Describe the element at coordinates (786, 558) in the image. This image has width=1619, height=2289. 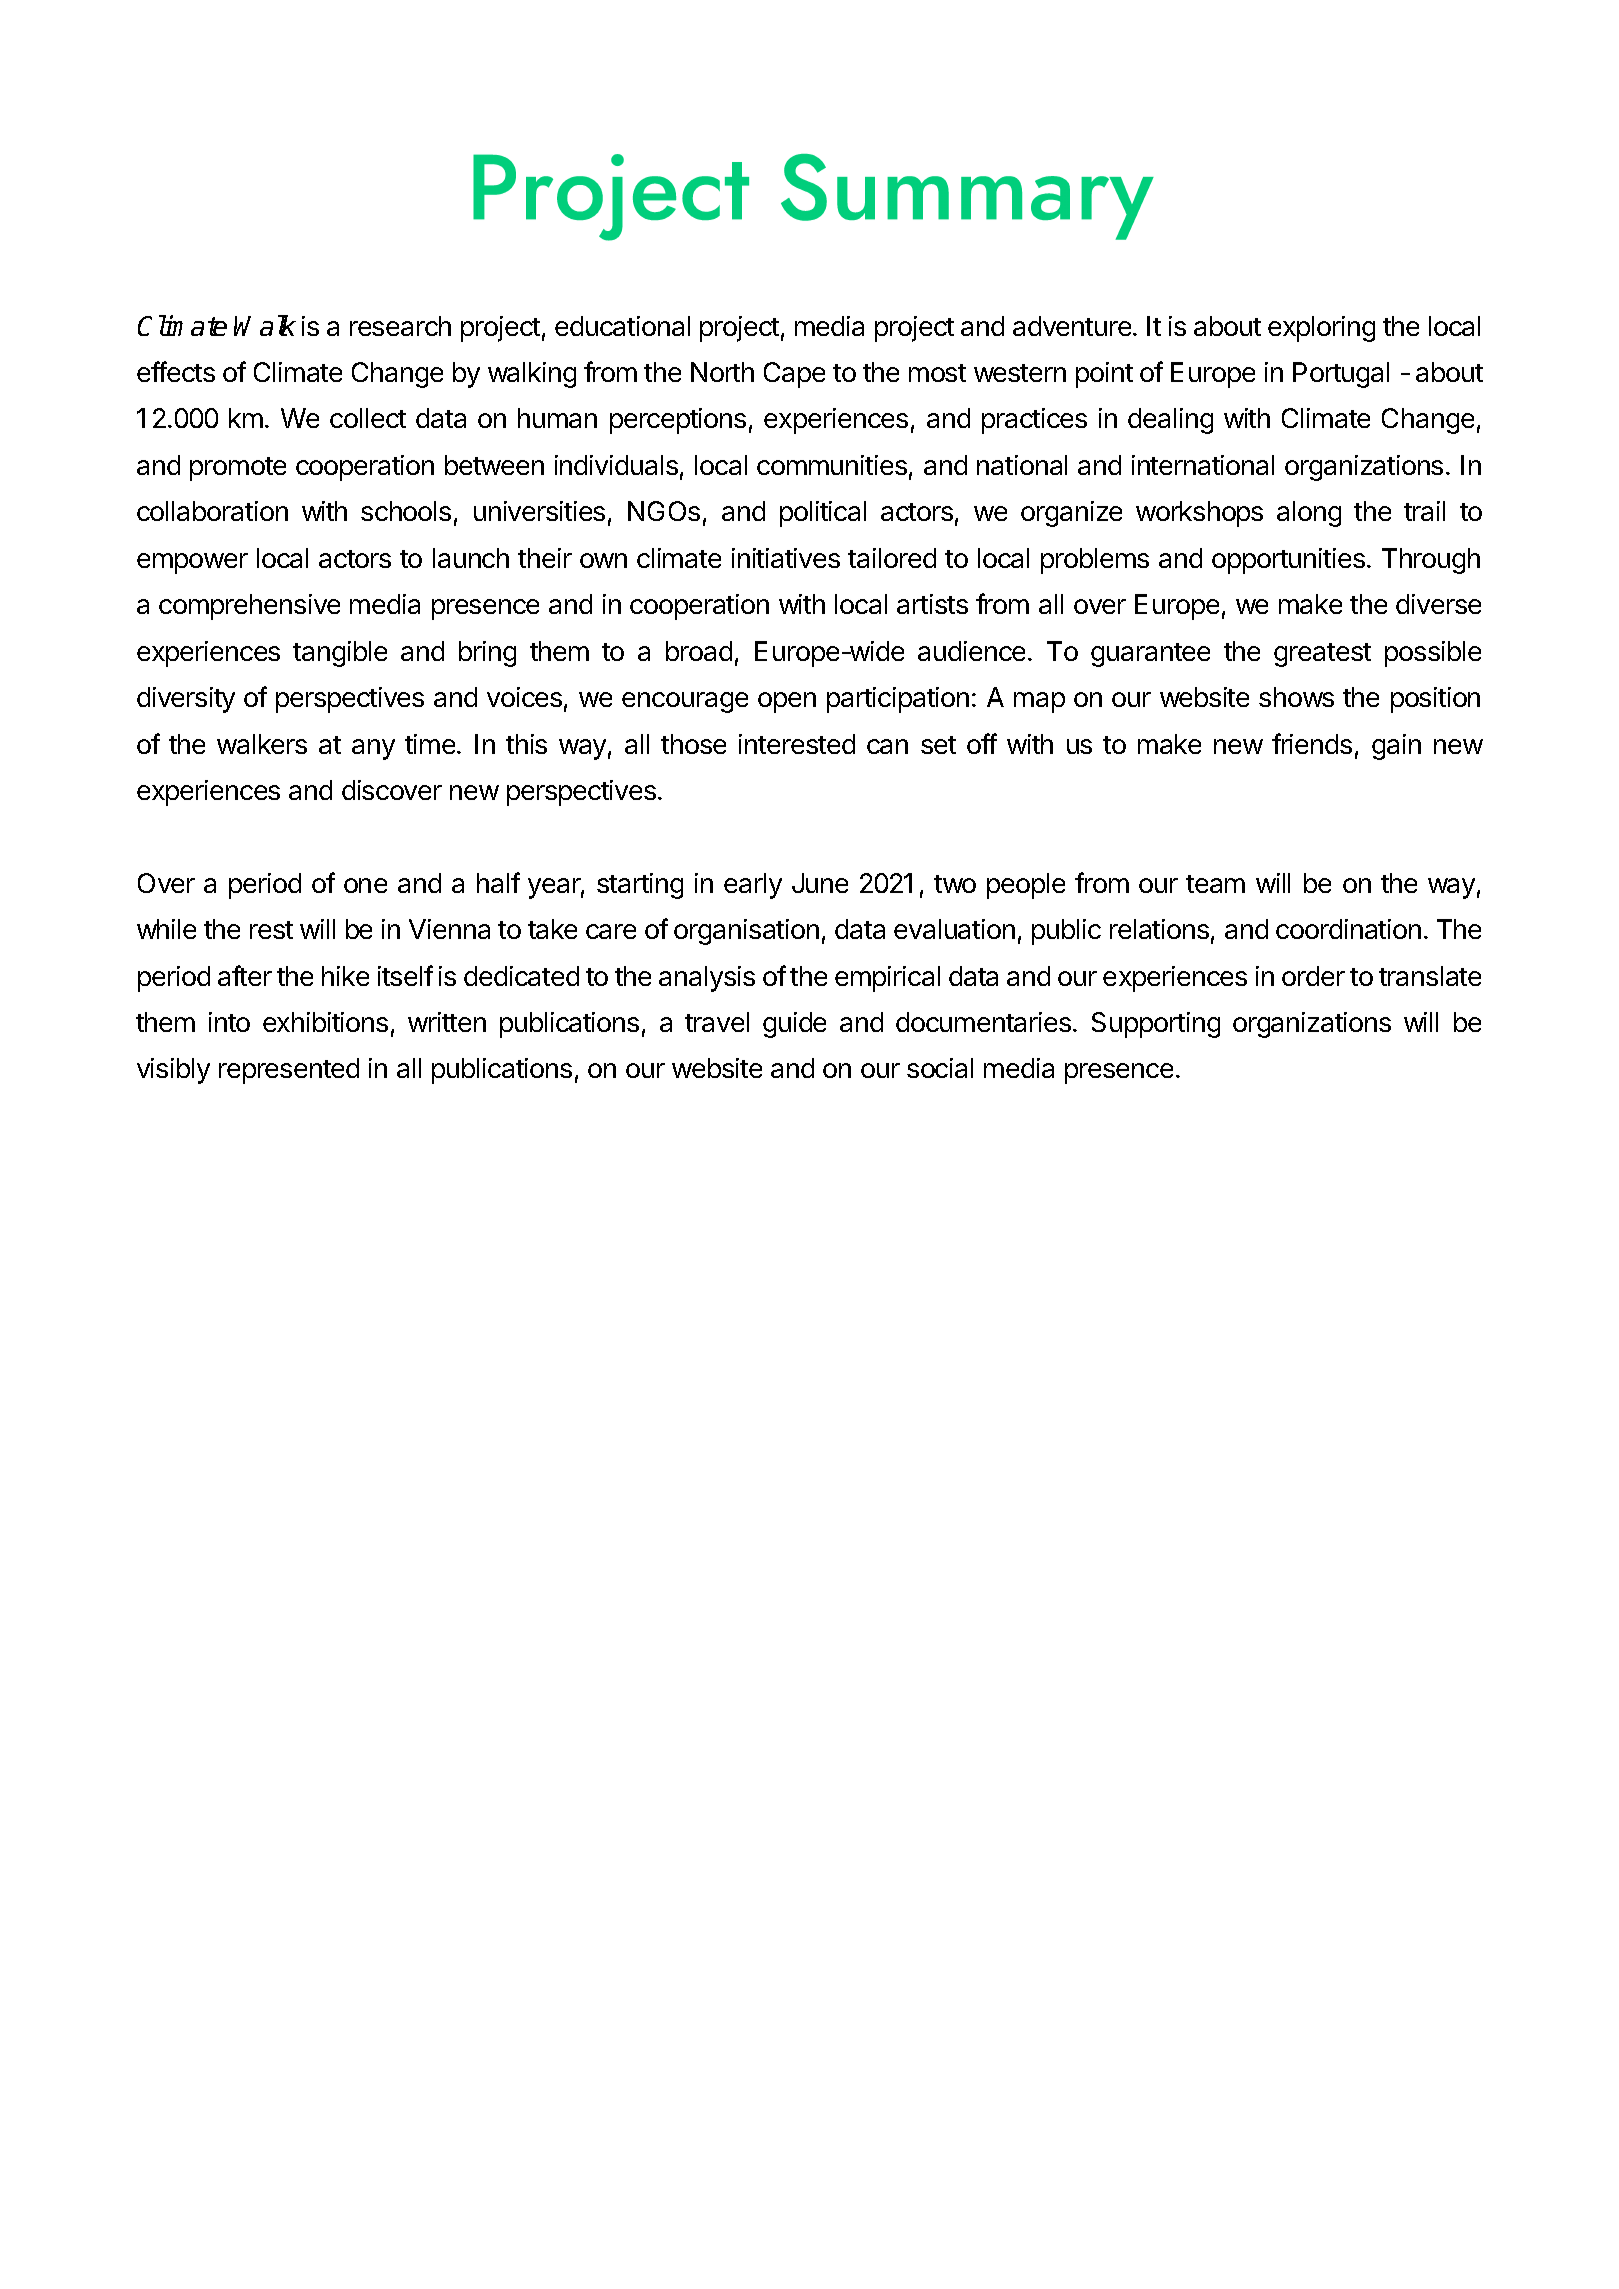
I see `initiatives` at that location.
